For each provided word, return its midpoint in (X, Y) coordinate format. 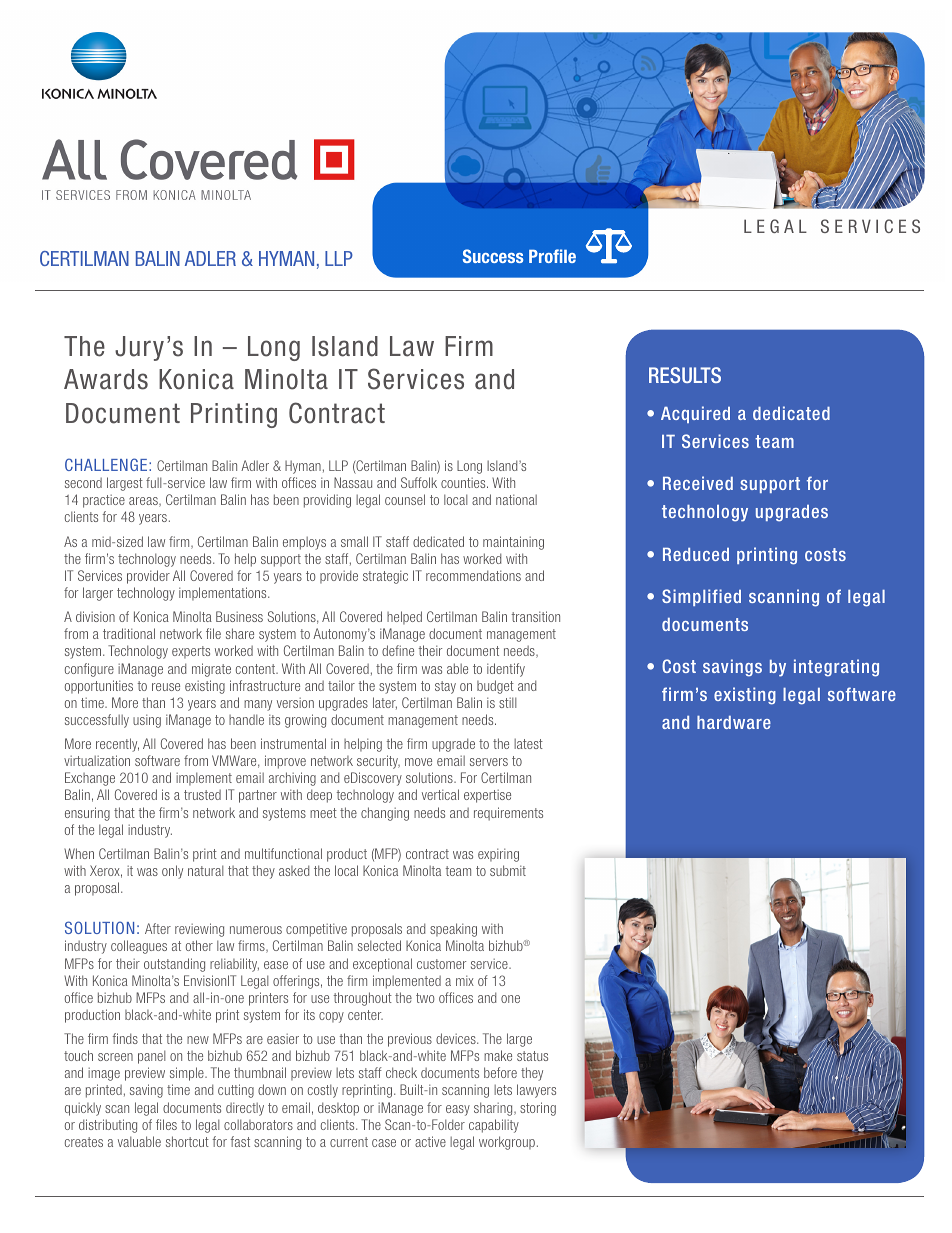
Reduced (696, 554)
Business (239, 616)
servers (489, 762)
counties (464, 482)
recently (117, 745)
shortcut (187, 1141)
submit (508, 870)
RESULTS (685, 375)
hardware (734, 722)
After (158, 928)
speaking (453, 930)
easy (458, 1110)
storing (538, 1109)
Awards (106, 379)
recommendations (473, 575)
